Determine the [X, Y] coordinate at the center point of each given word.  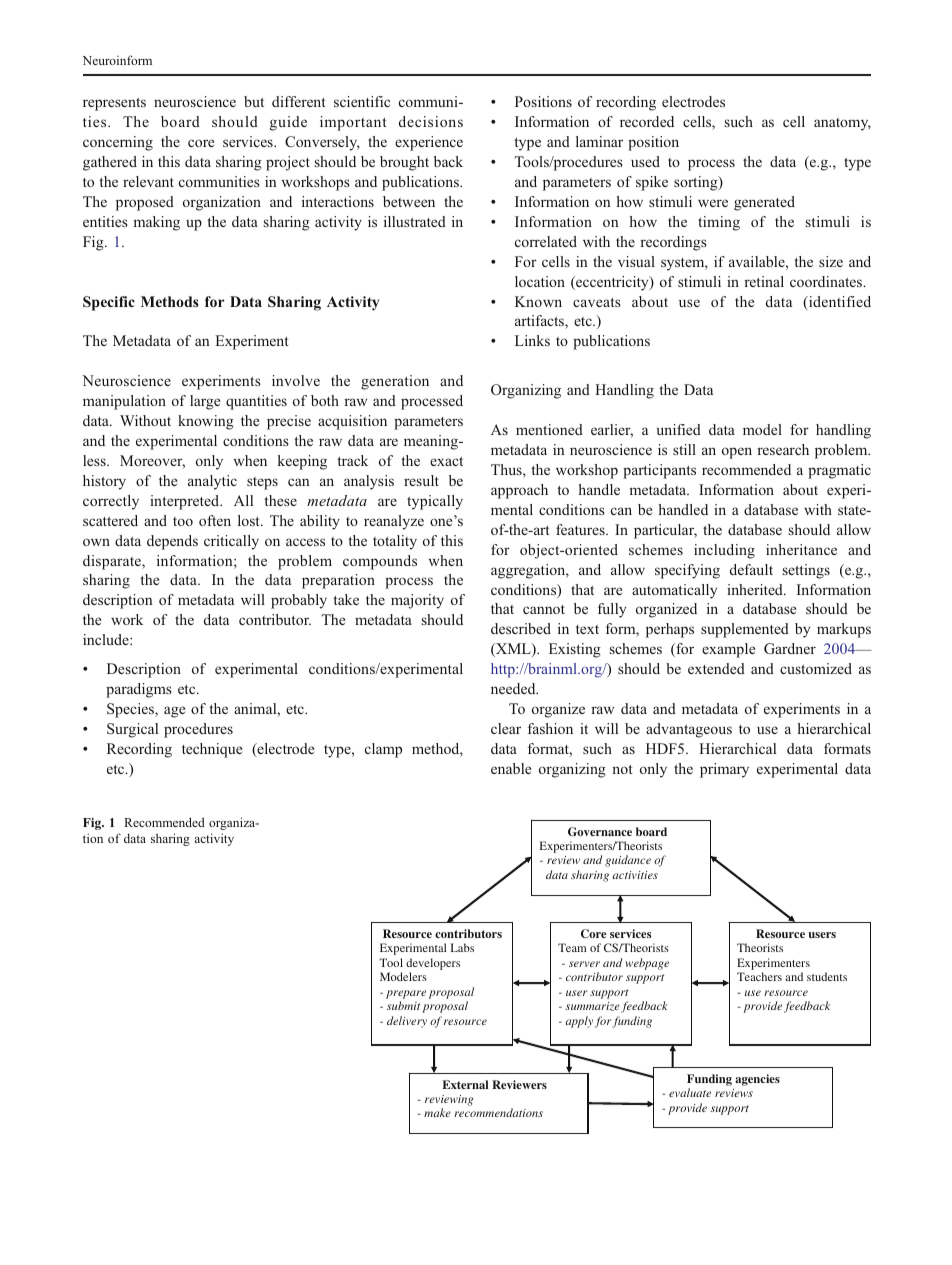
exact [446, 461]
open [737, 453]
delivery [407, 1022]
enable [511, 768]
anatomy [842, 124]
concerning [118, 143]
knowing [206, 422]
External [465, 1084]
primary [724, 770]
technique [212, 750]
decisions [431, 121]
